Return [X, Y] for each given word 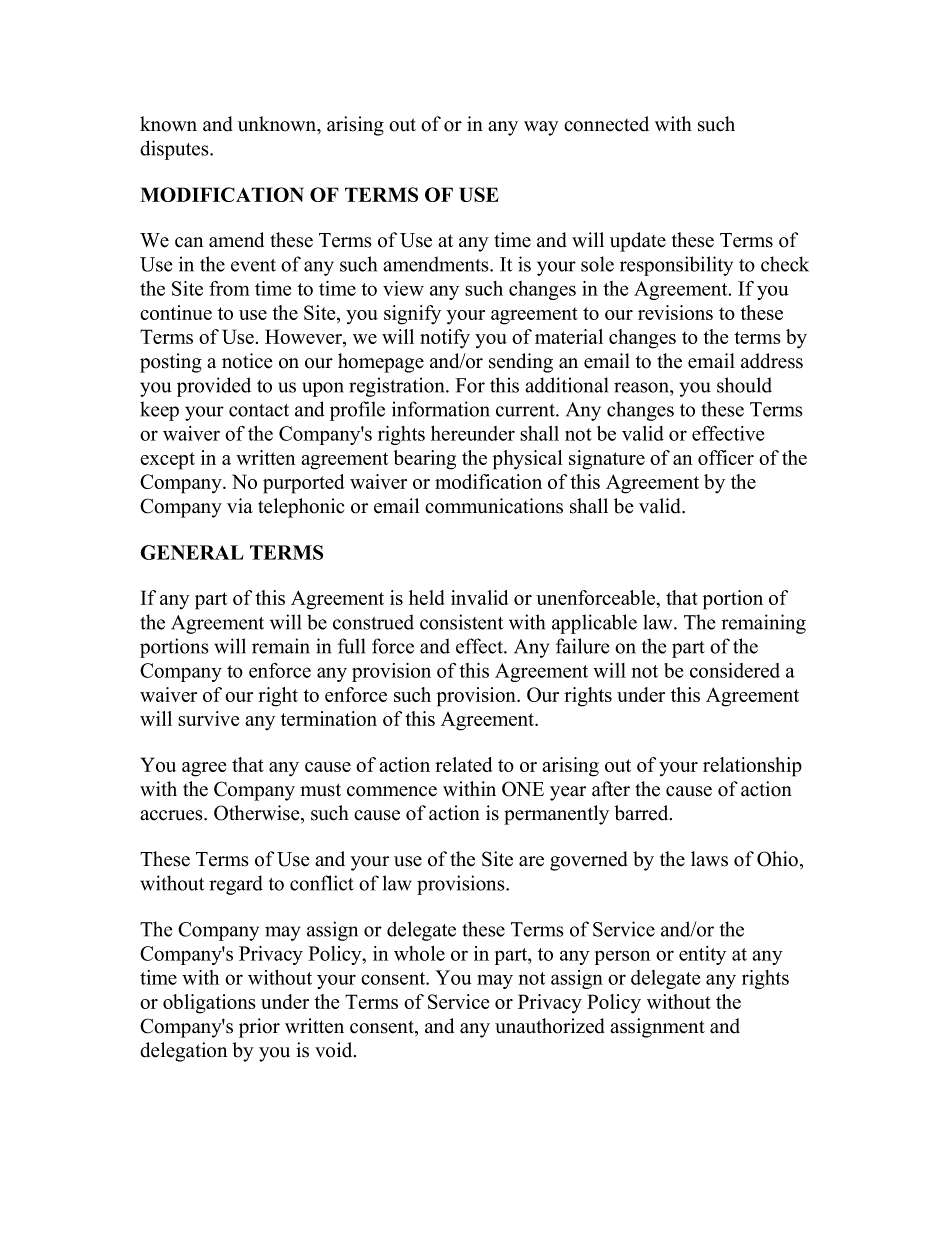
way [541, 128]
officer [726, 457]
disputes [175, 150]
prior [259, 1028]
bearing [425, 460]
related [463, 764]
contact [259, 410]
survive [208, 718]
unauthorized [550, 1026]
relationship [752, 767]
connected [606, 124]
